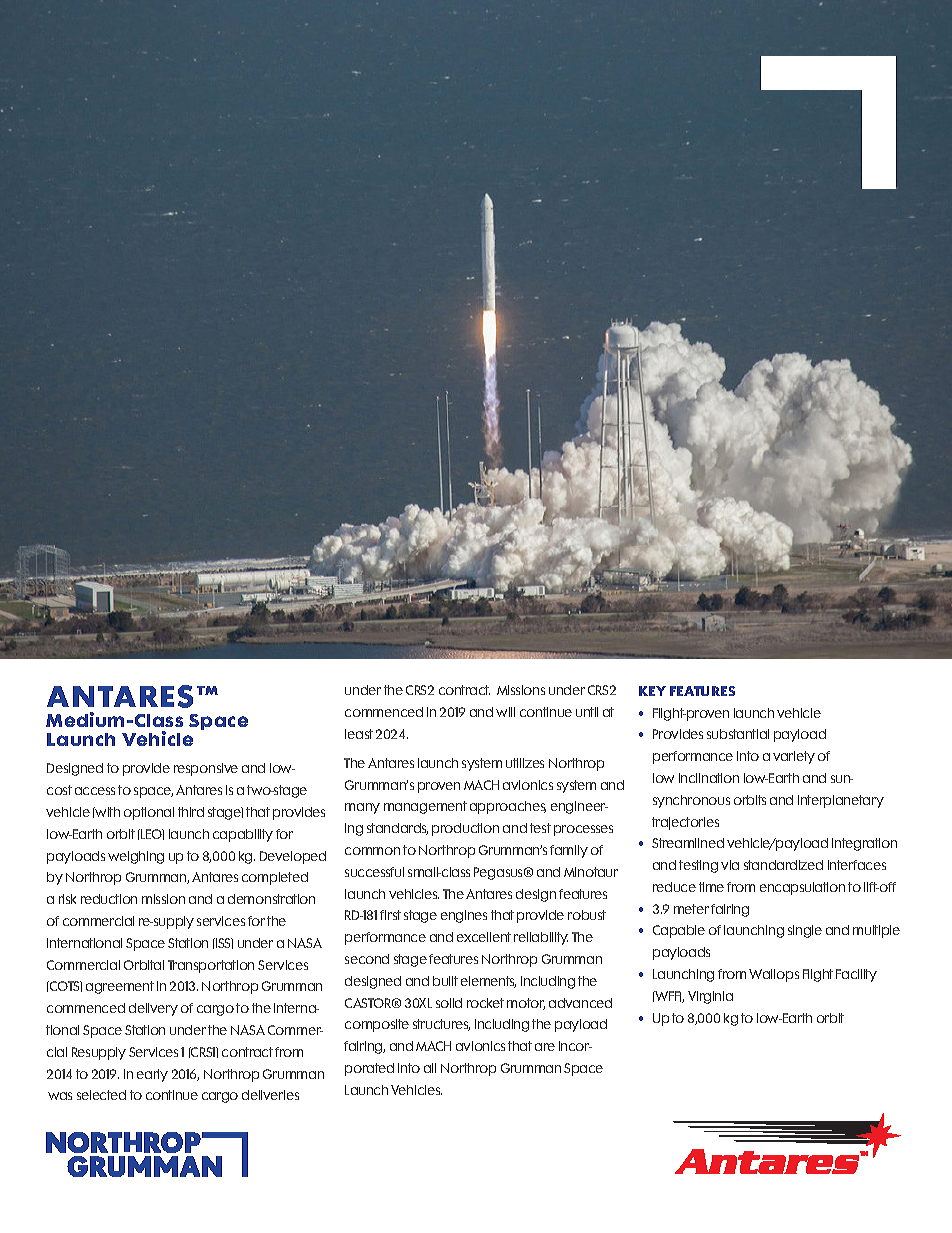  What do you see at coordinates (505, 712) in the page?
I see `will` at bounding box center [505, 712].
